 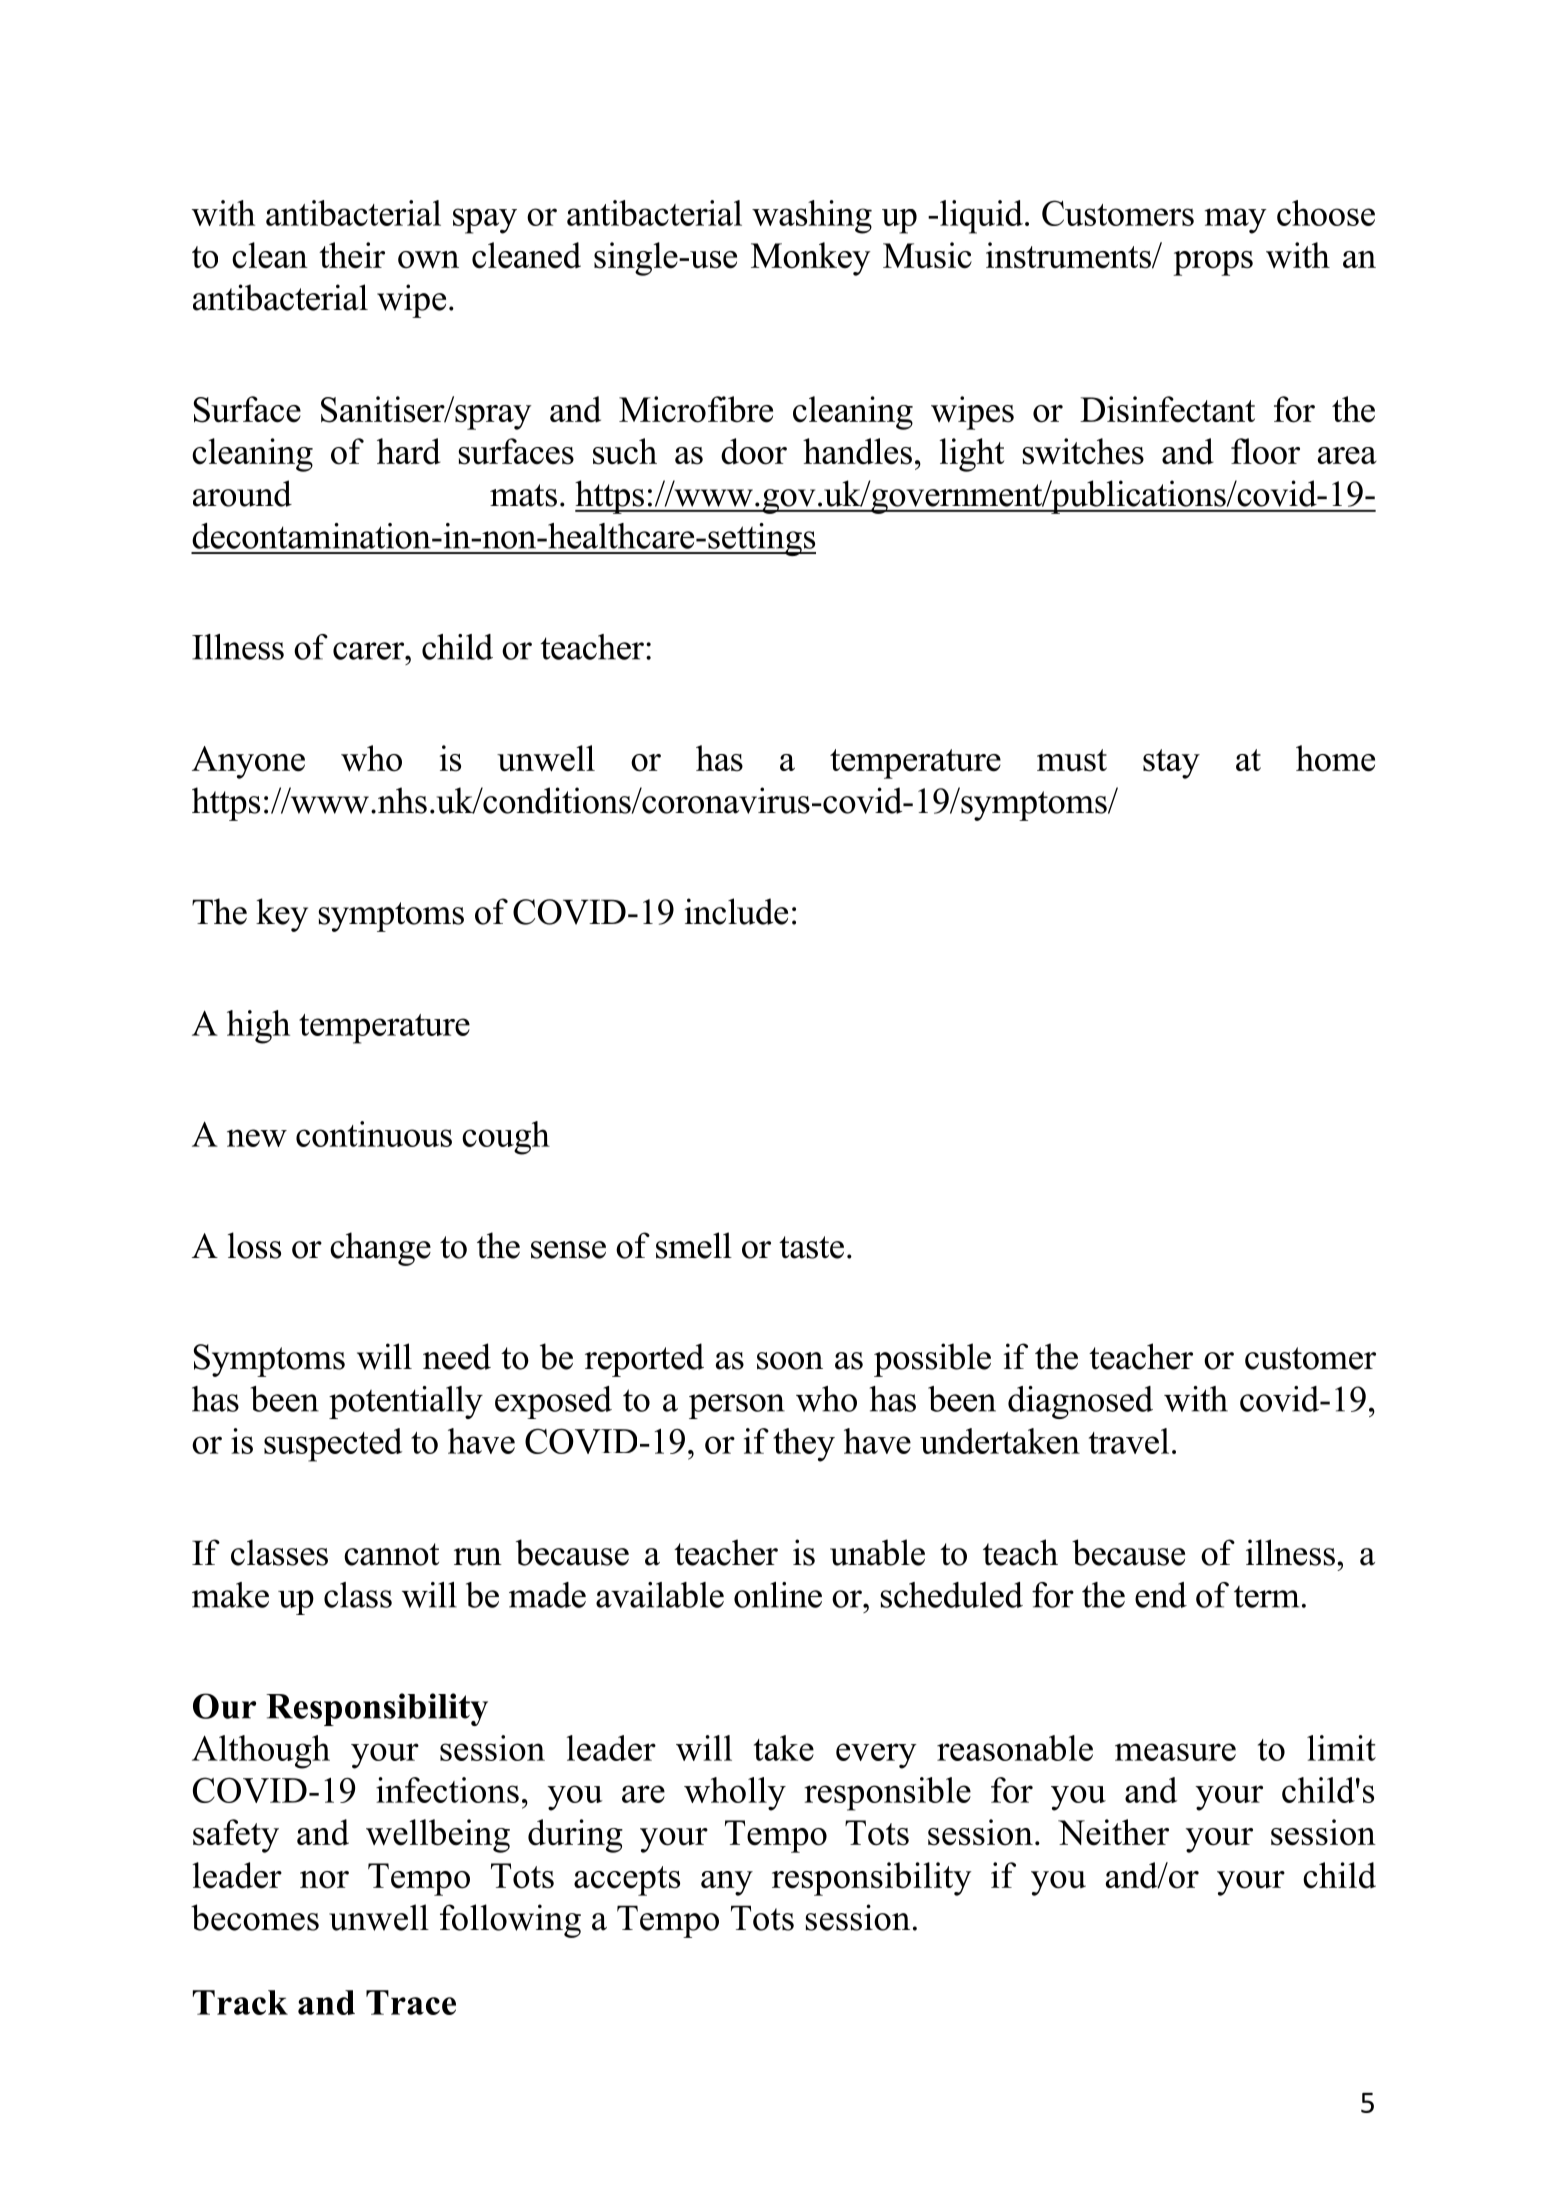 I want to click on Anyone, so click(x=248, y=762).
